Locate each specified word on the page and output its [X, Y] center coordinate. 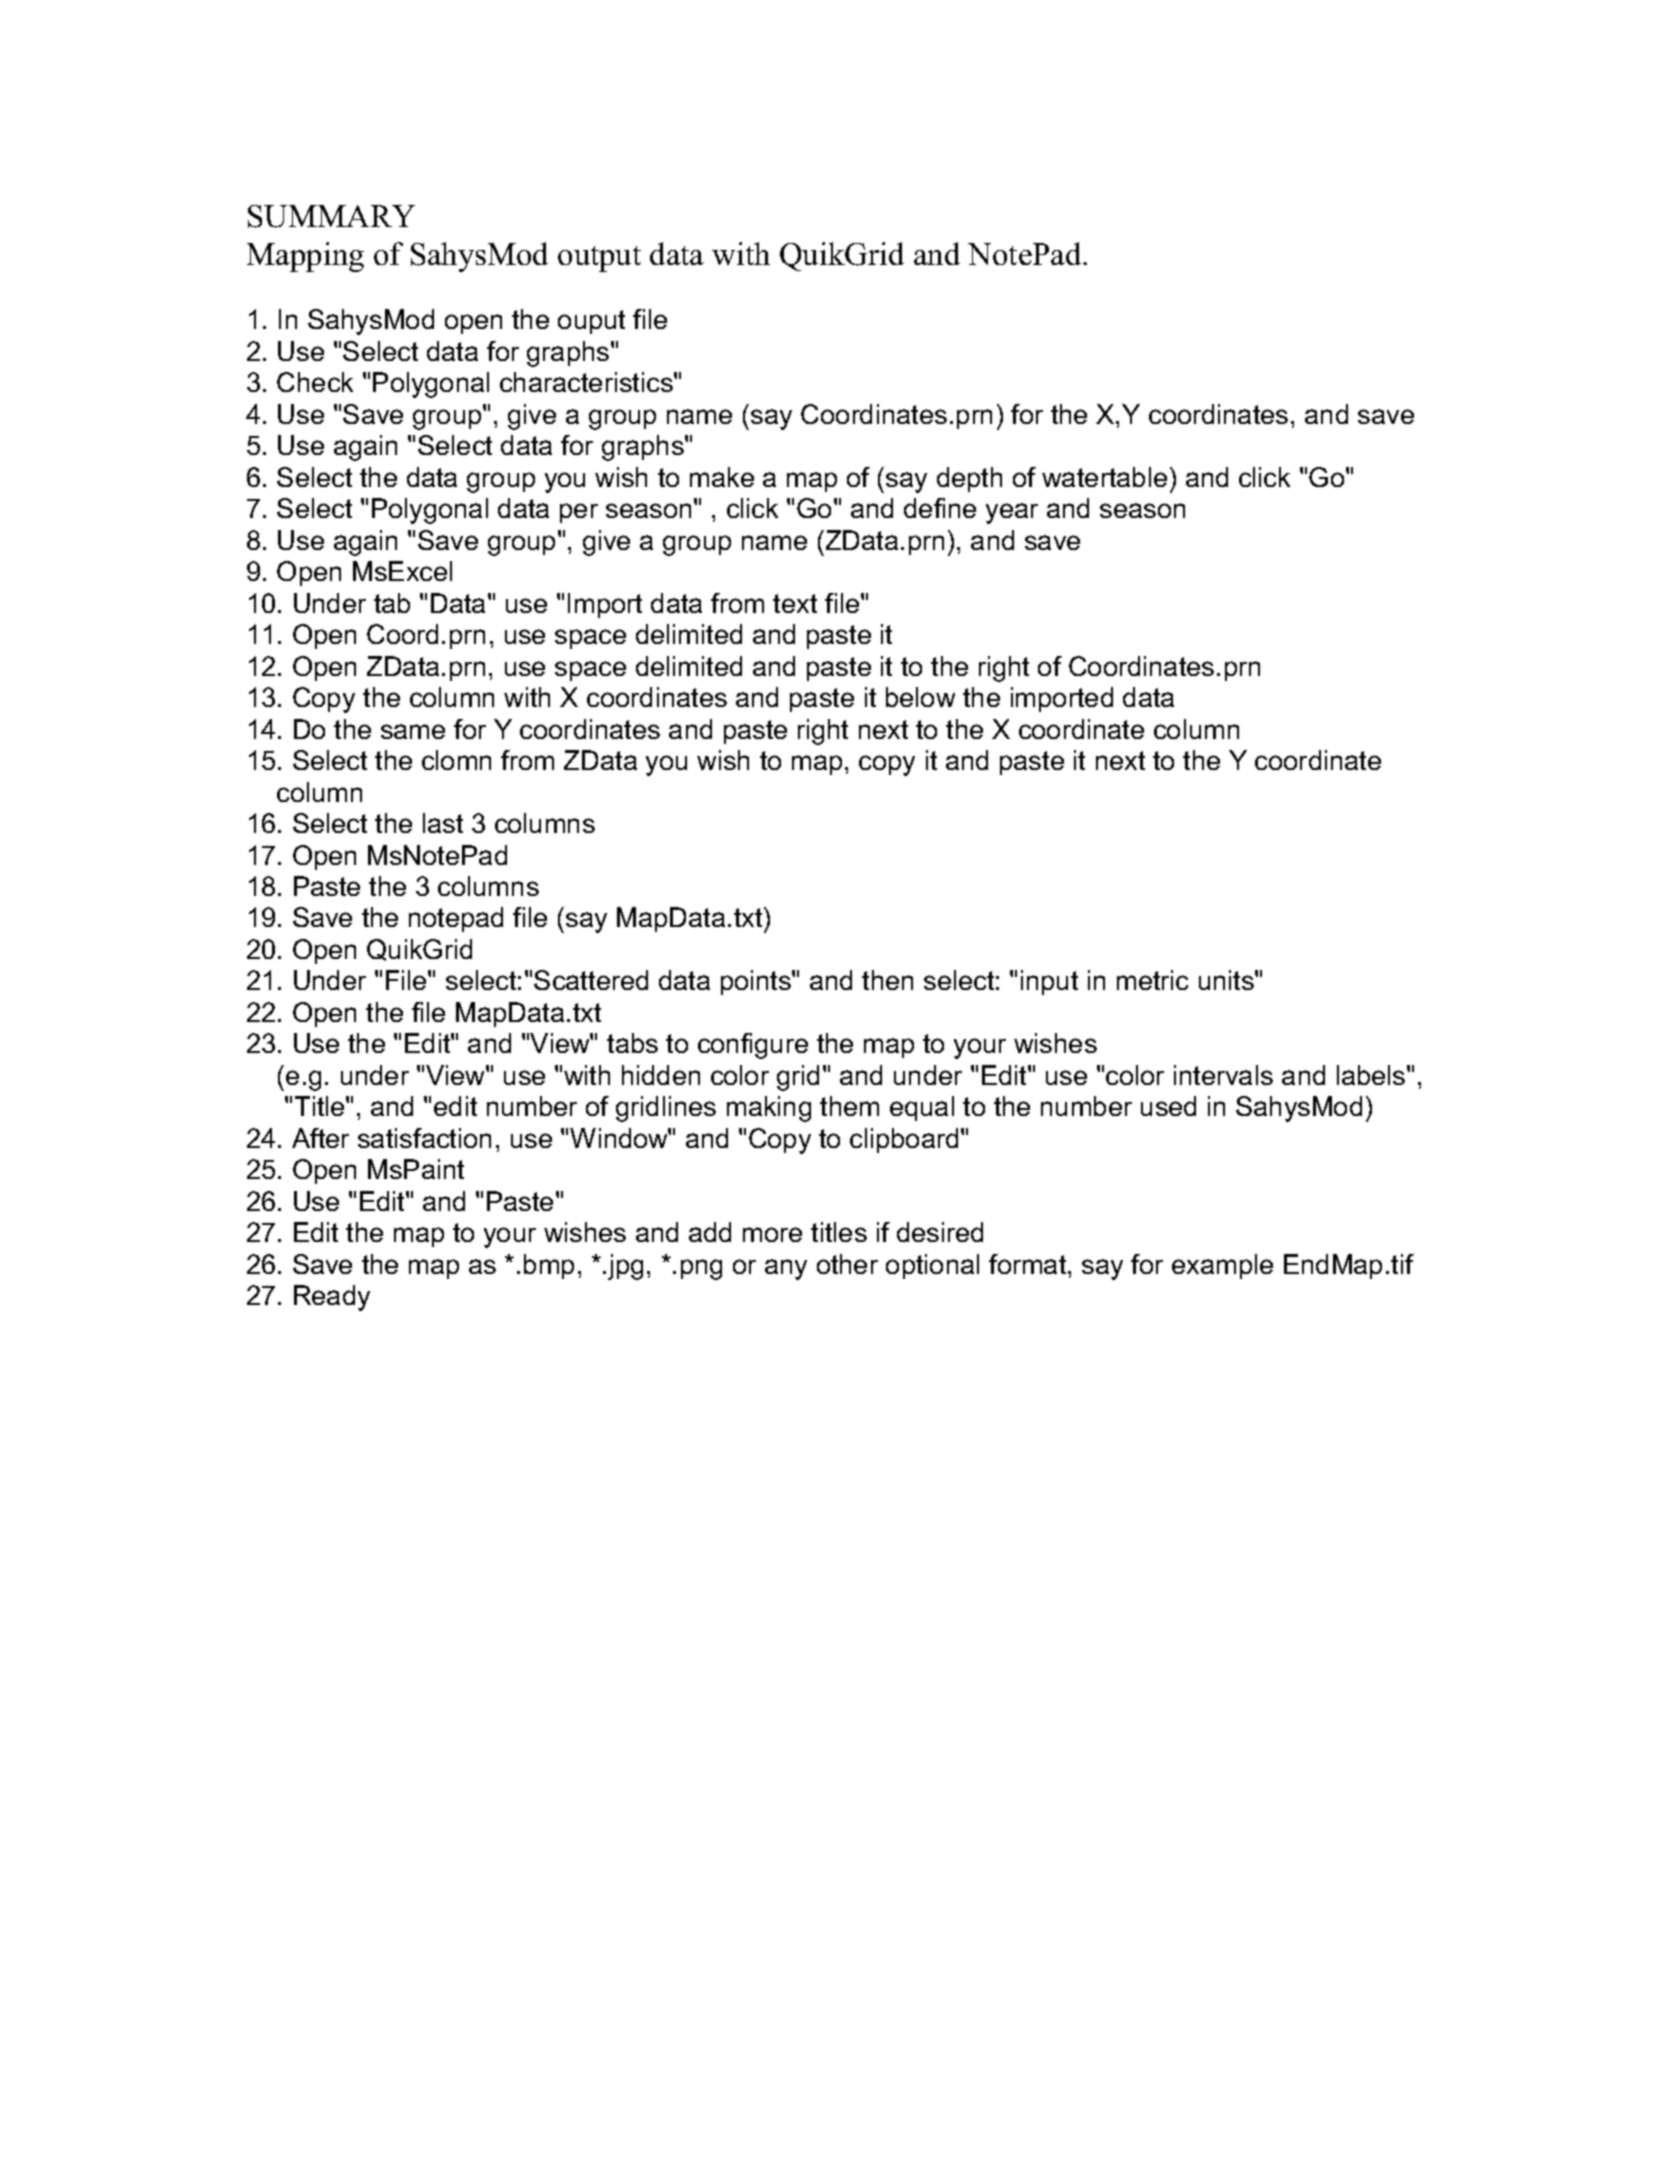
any [786, 1269]
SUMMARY [331, 216]
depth [969, 479]
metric [1152, 980]
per [579, 513]
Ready [332, 1298]
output [599, 259]
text [795, 603]
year [1012, 513]
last [443, 823]
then [887, 980]
